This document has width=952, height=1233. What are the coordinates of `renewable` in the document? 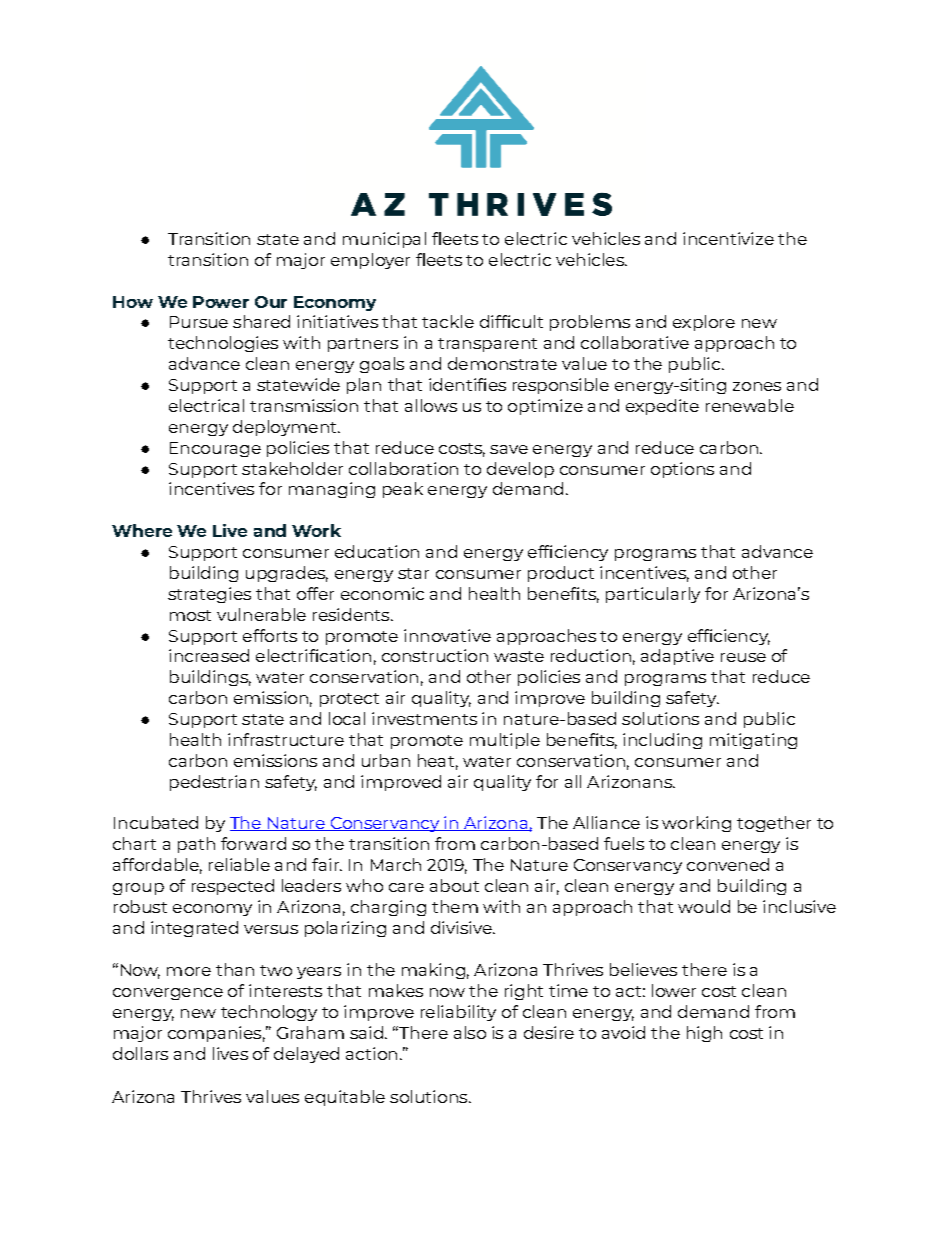 It's located at (750, 405).
